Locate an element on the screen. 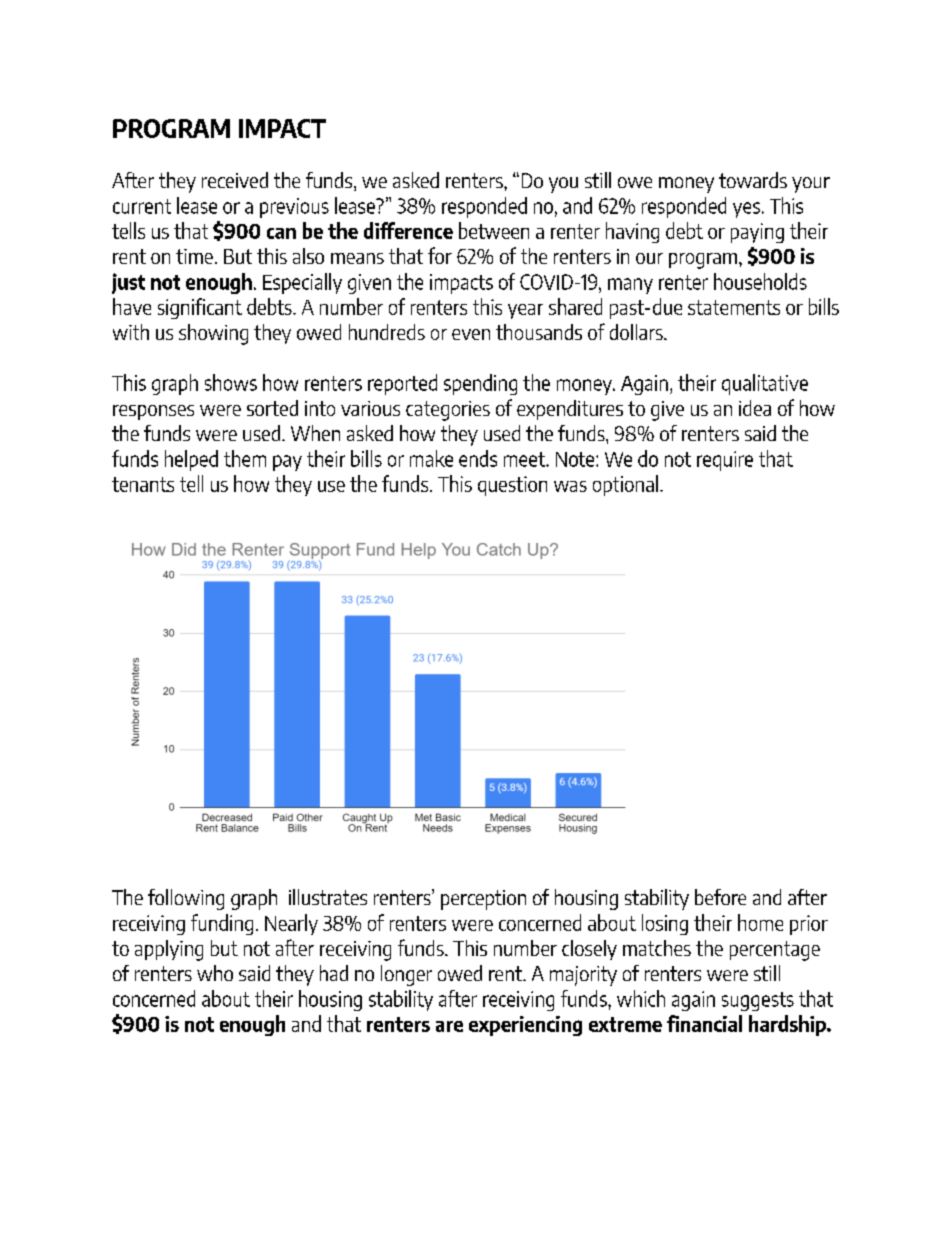 The image size is (952, 1233). helped is located at coordinates (191, 460).
